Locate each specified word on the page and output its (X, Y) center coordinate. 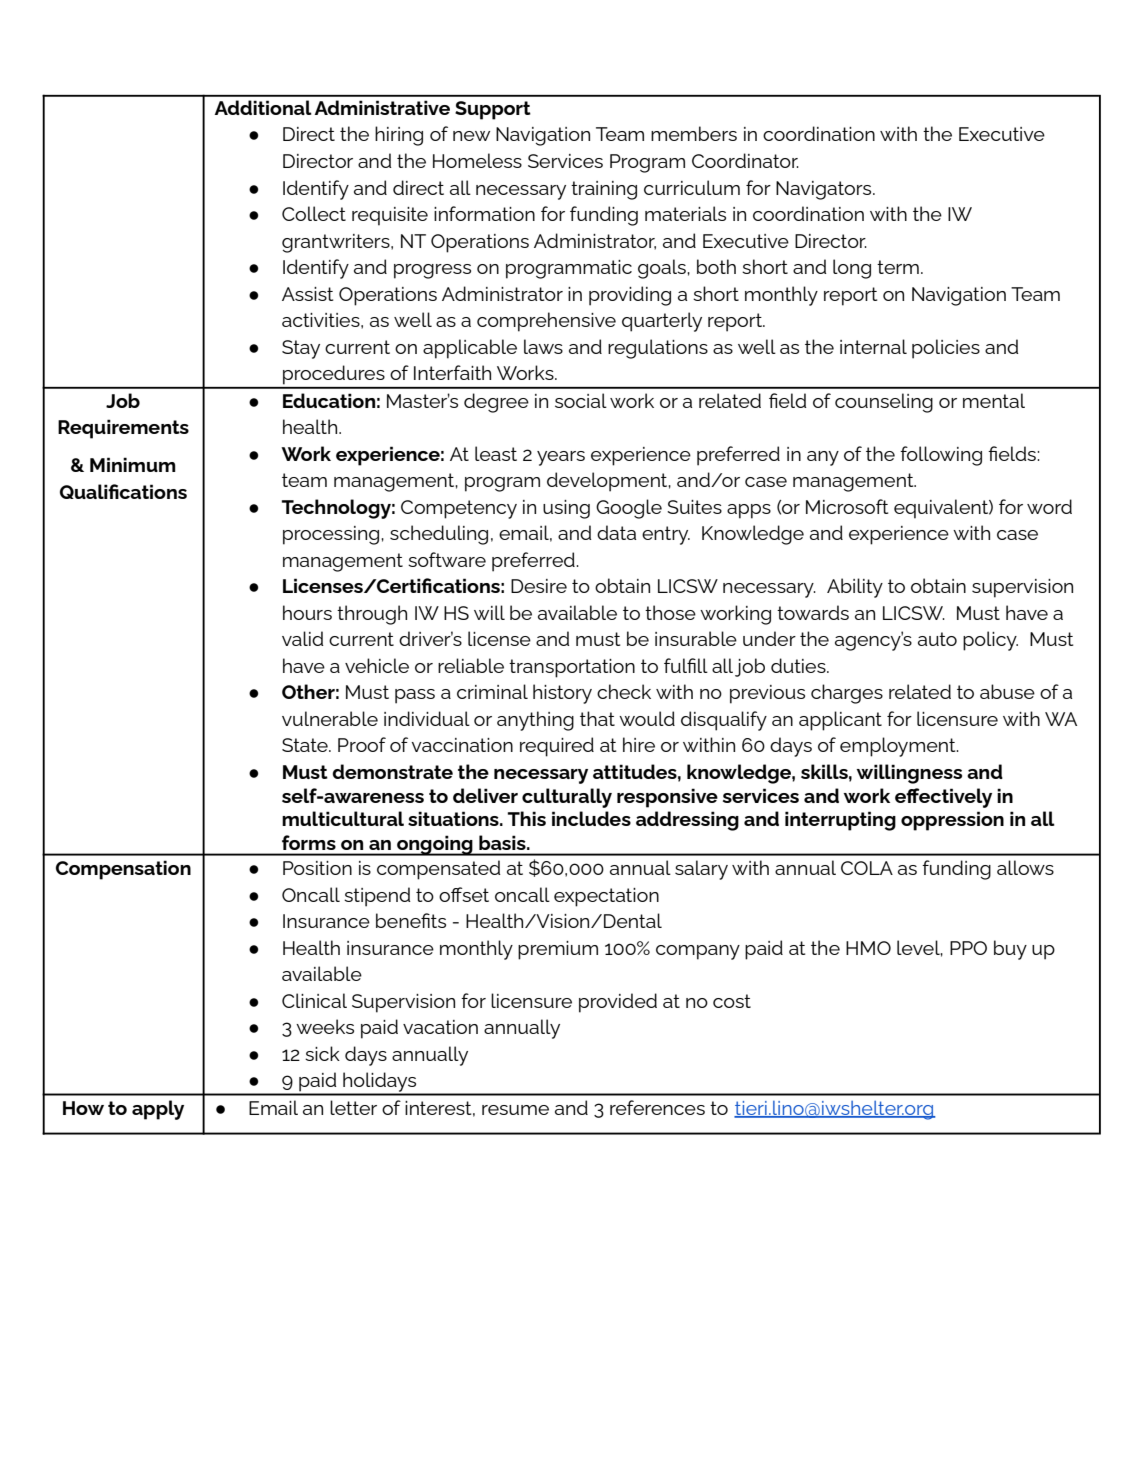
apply (158, 1110)
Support (493, 110)
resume (515, 1110)
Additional (263, 107)
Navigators (825, 190)
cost (732, 1001)
